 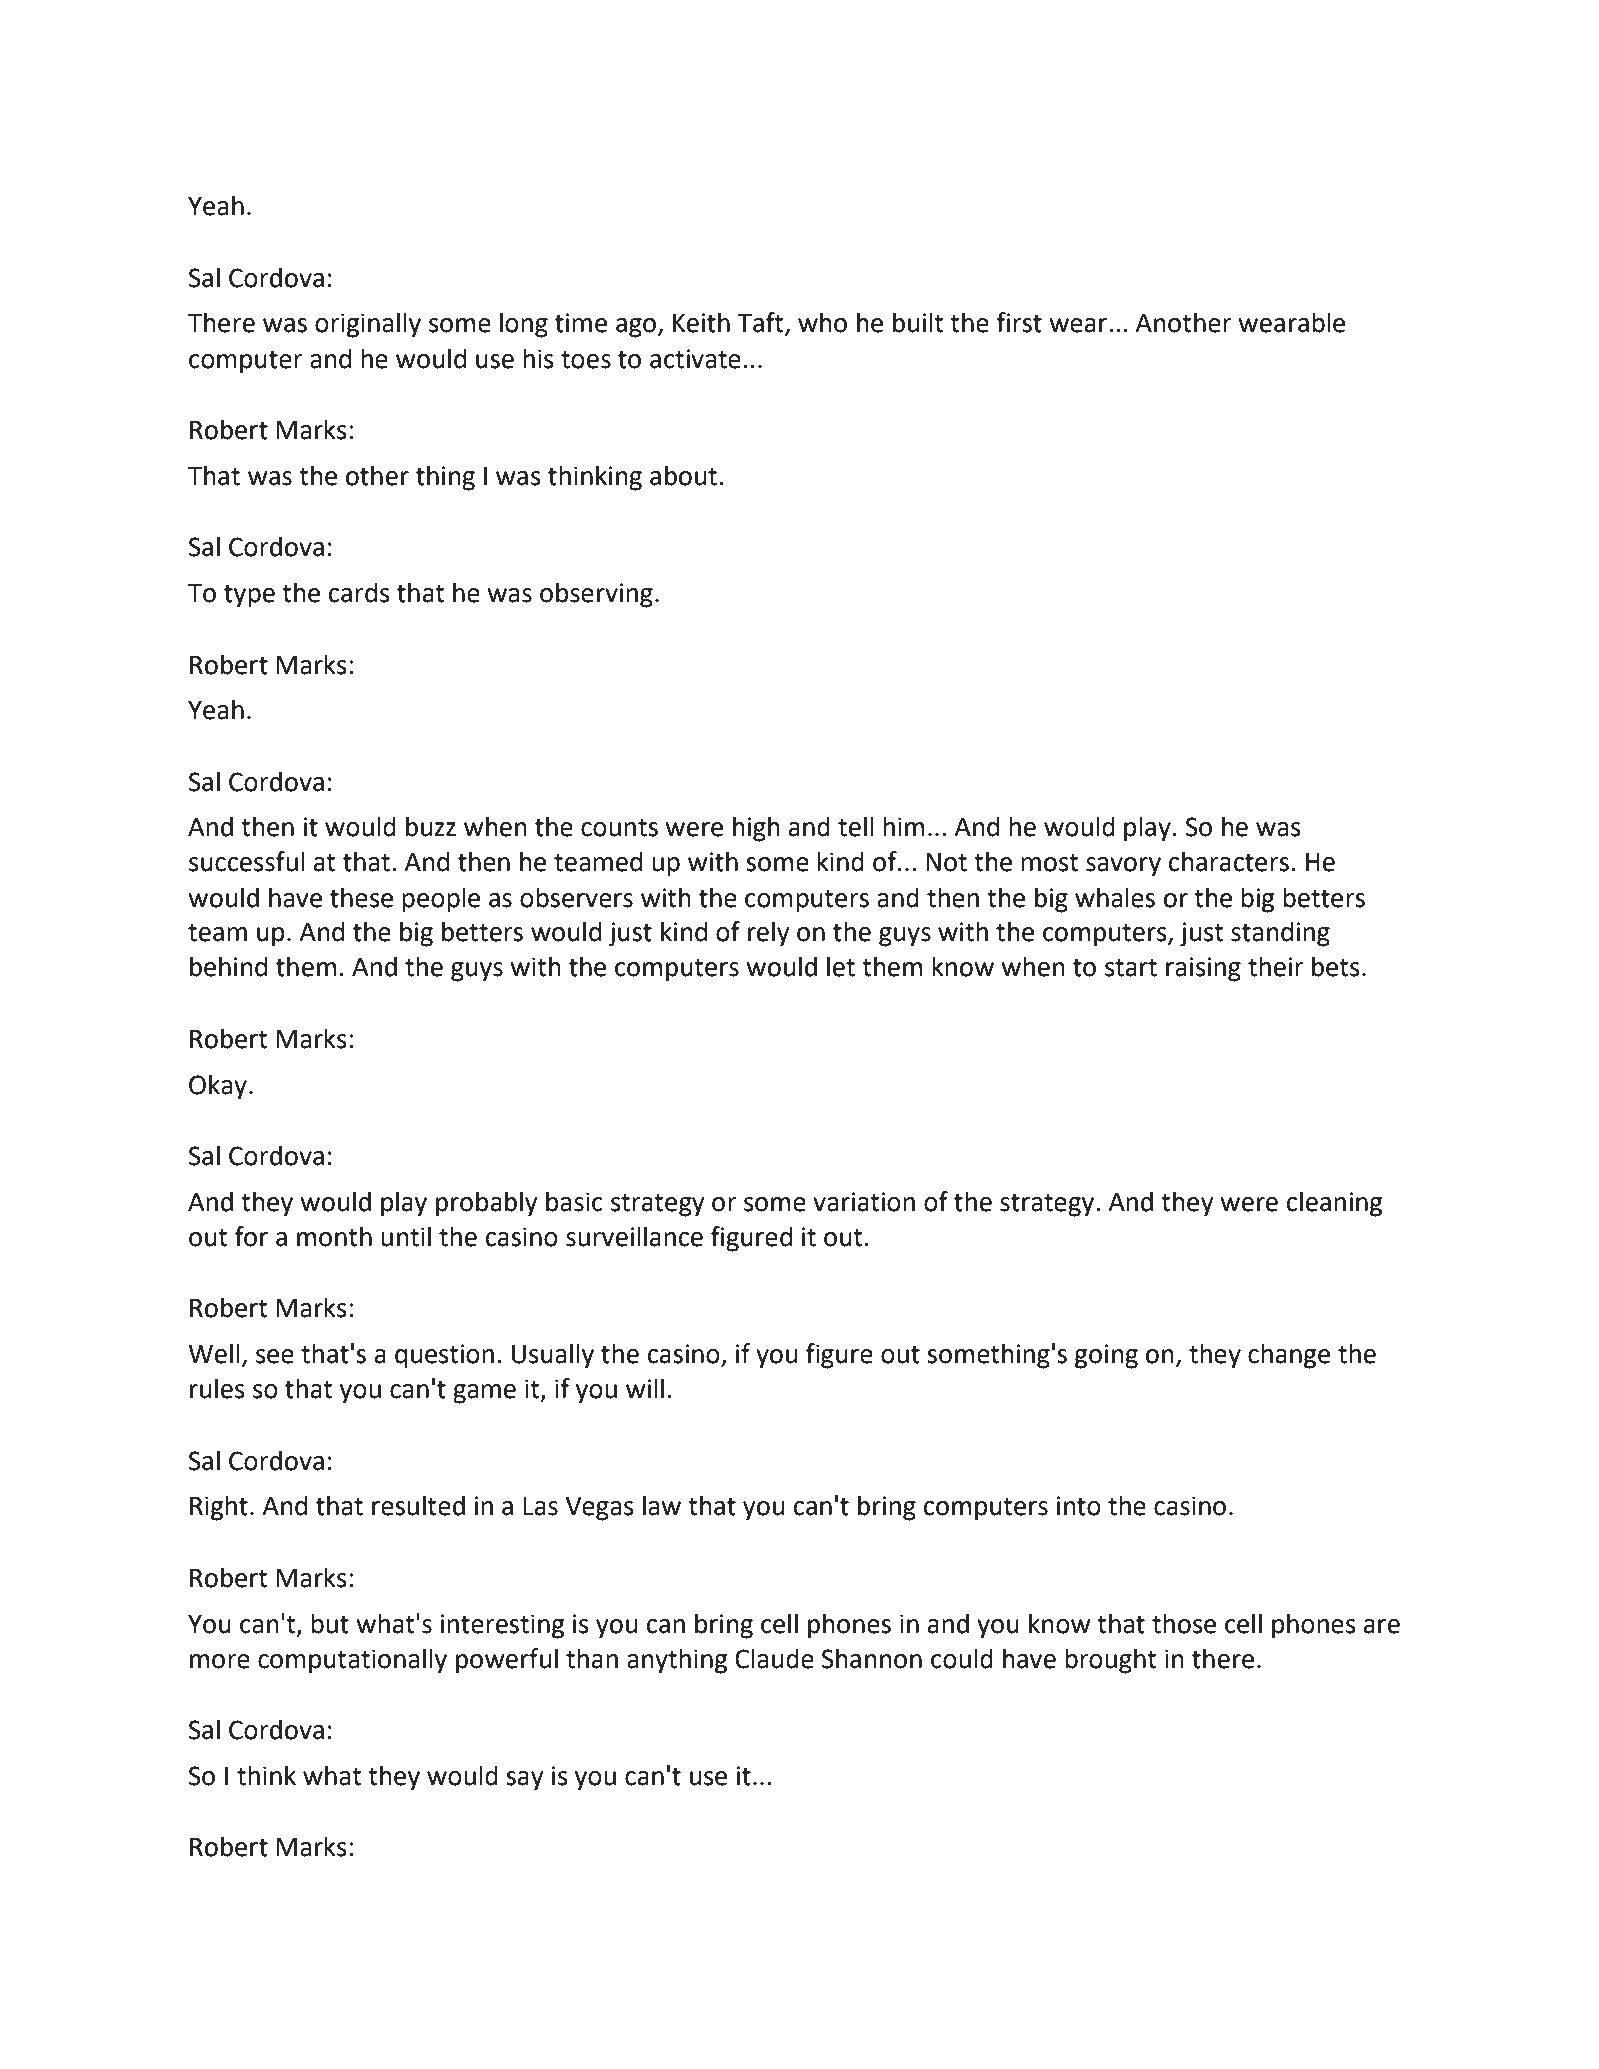 I want to click on first, so click(x=1019, y=322).
